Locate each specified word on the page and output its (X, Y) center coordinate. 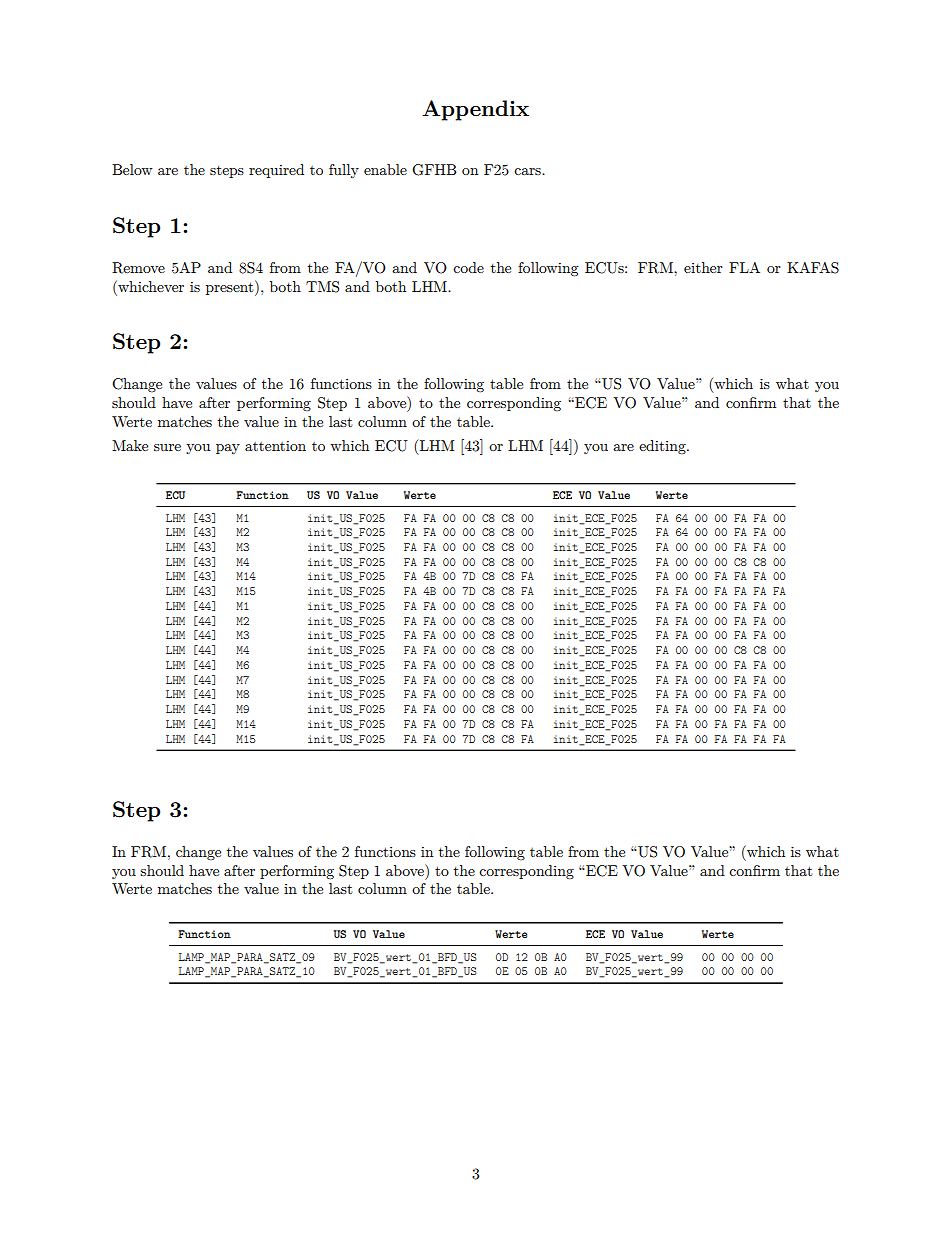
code (468, 267)
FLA (744, 267)
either (703, 267)
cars (528, 171)
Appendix (475, 110)
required (276, 171)
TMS (322, 287)
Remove (138, 268)
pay (228, 449)
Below (132, 169)
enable (385, 169)
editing (663, 447)
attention (275, 446)
